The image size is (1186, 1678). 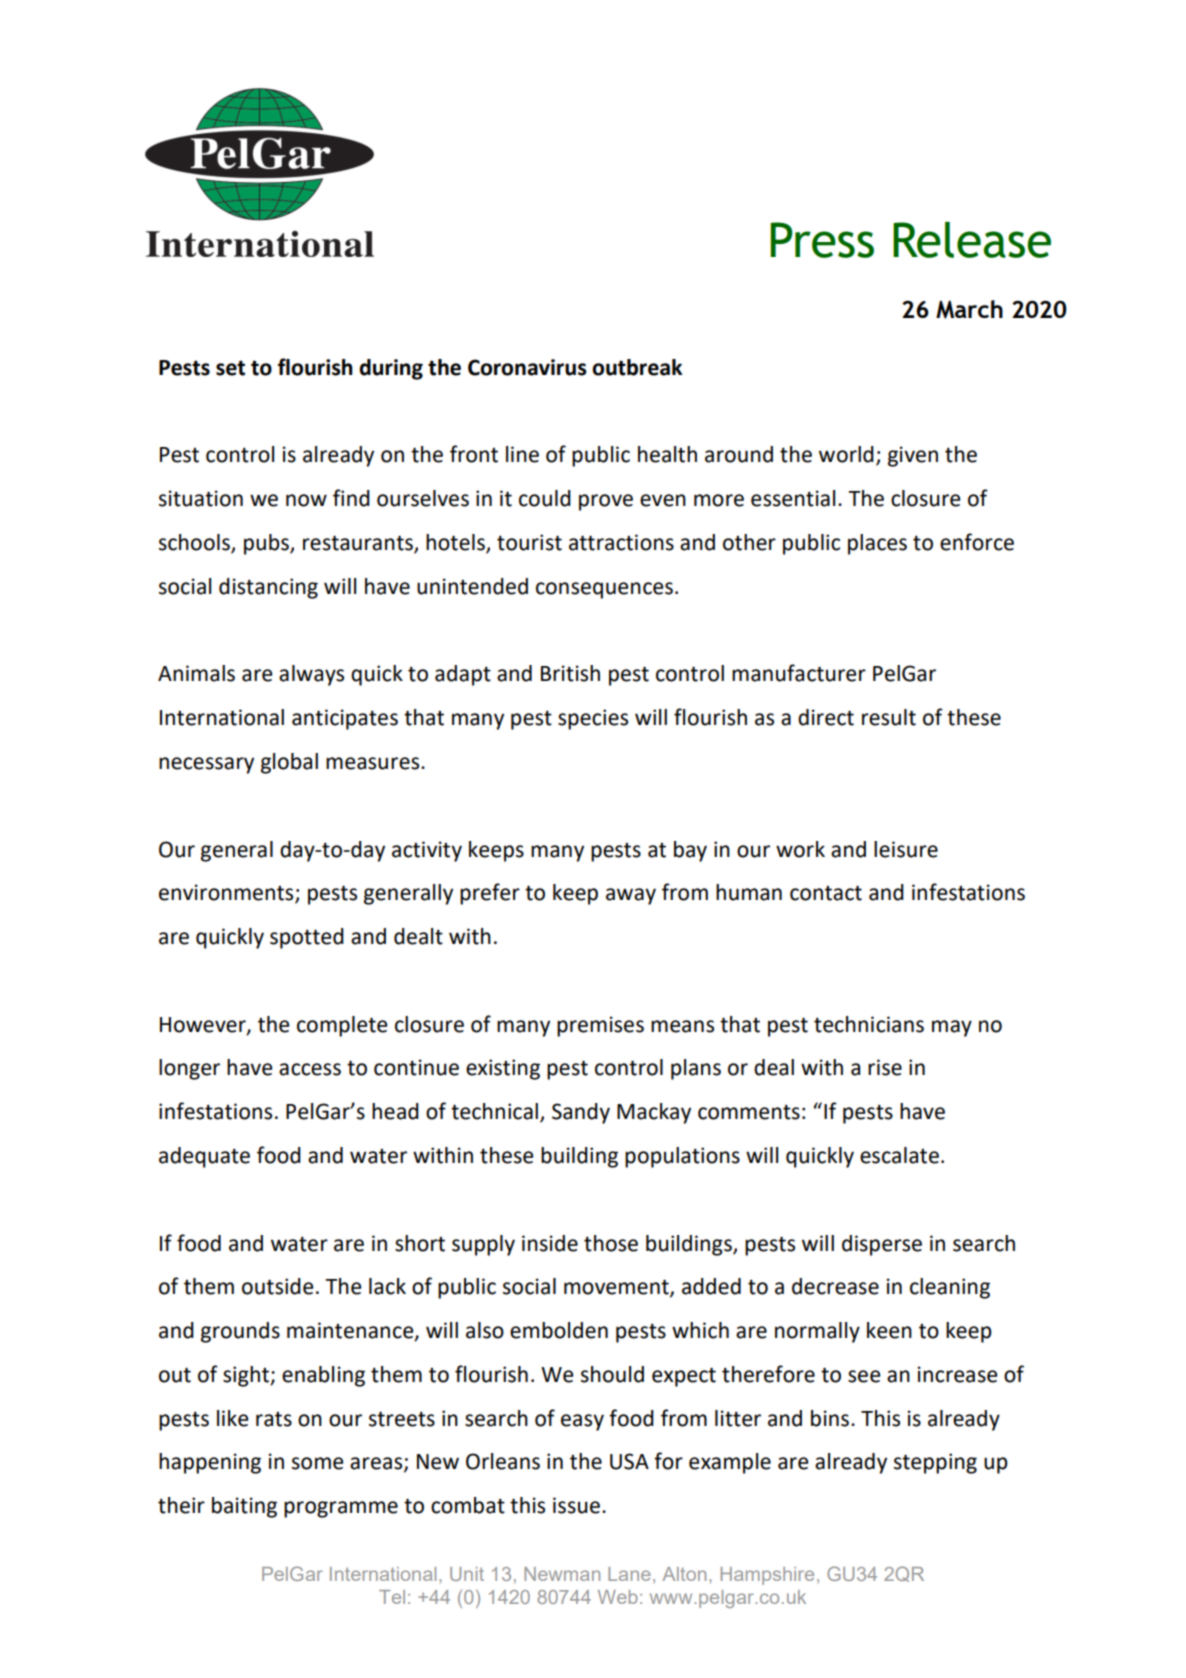 I want to click on Coronavirus, so click(x=527, y=367).
